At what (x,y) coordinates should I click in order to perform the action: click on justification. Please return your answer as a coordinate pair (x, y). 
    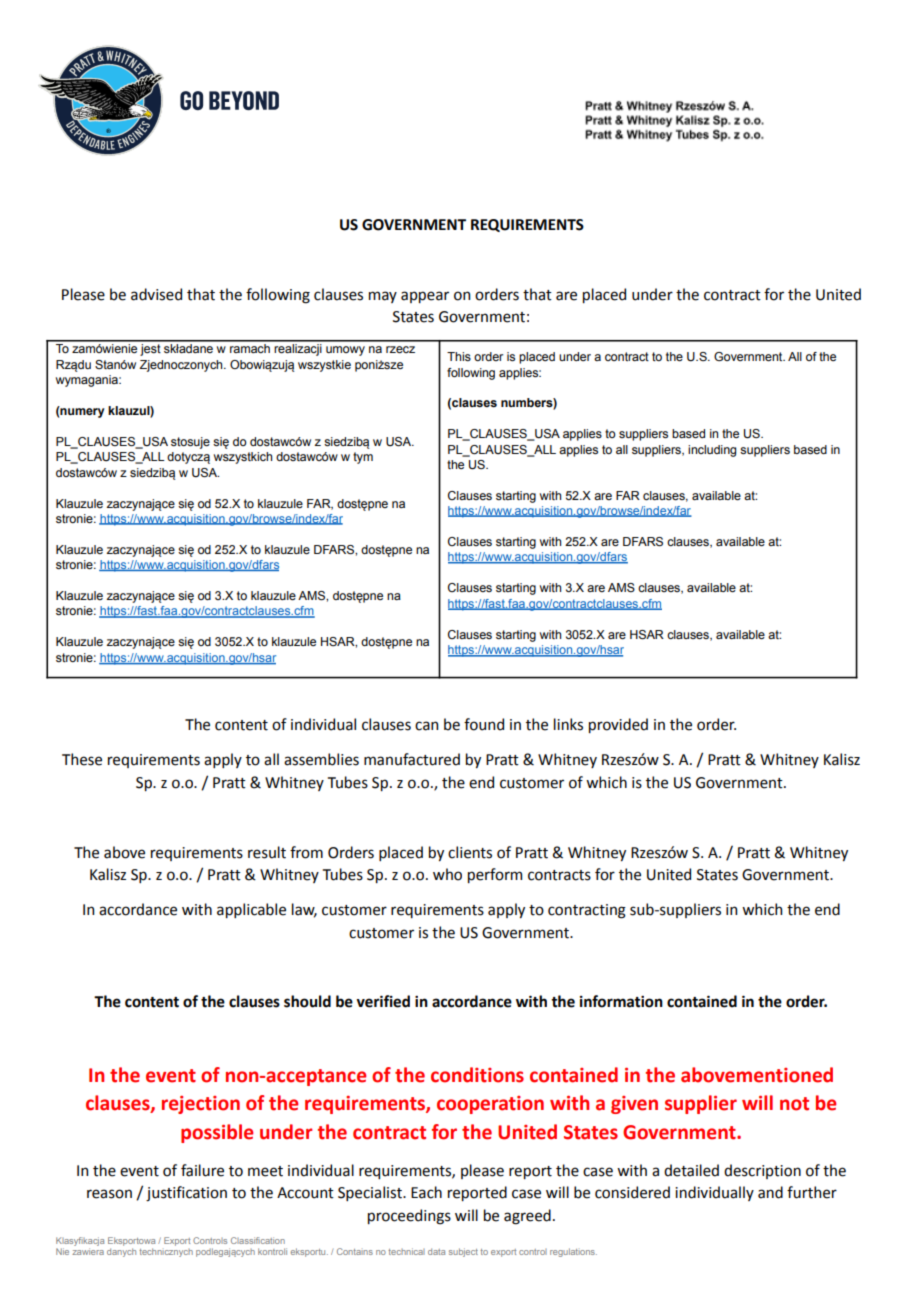
    Looking at the image, I should click on (186, 1194).
